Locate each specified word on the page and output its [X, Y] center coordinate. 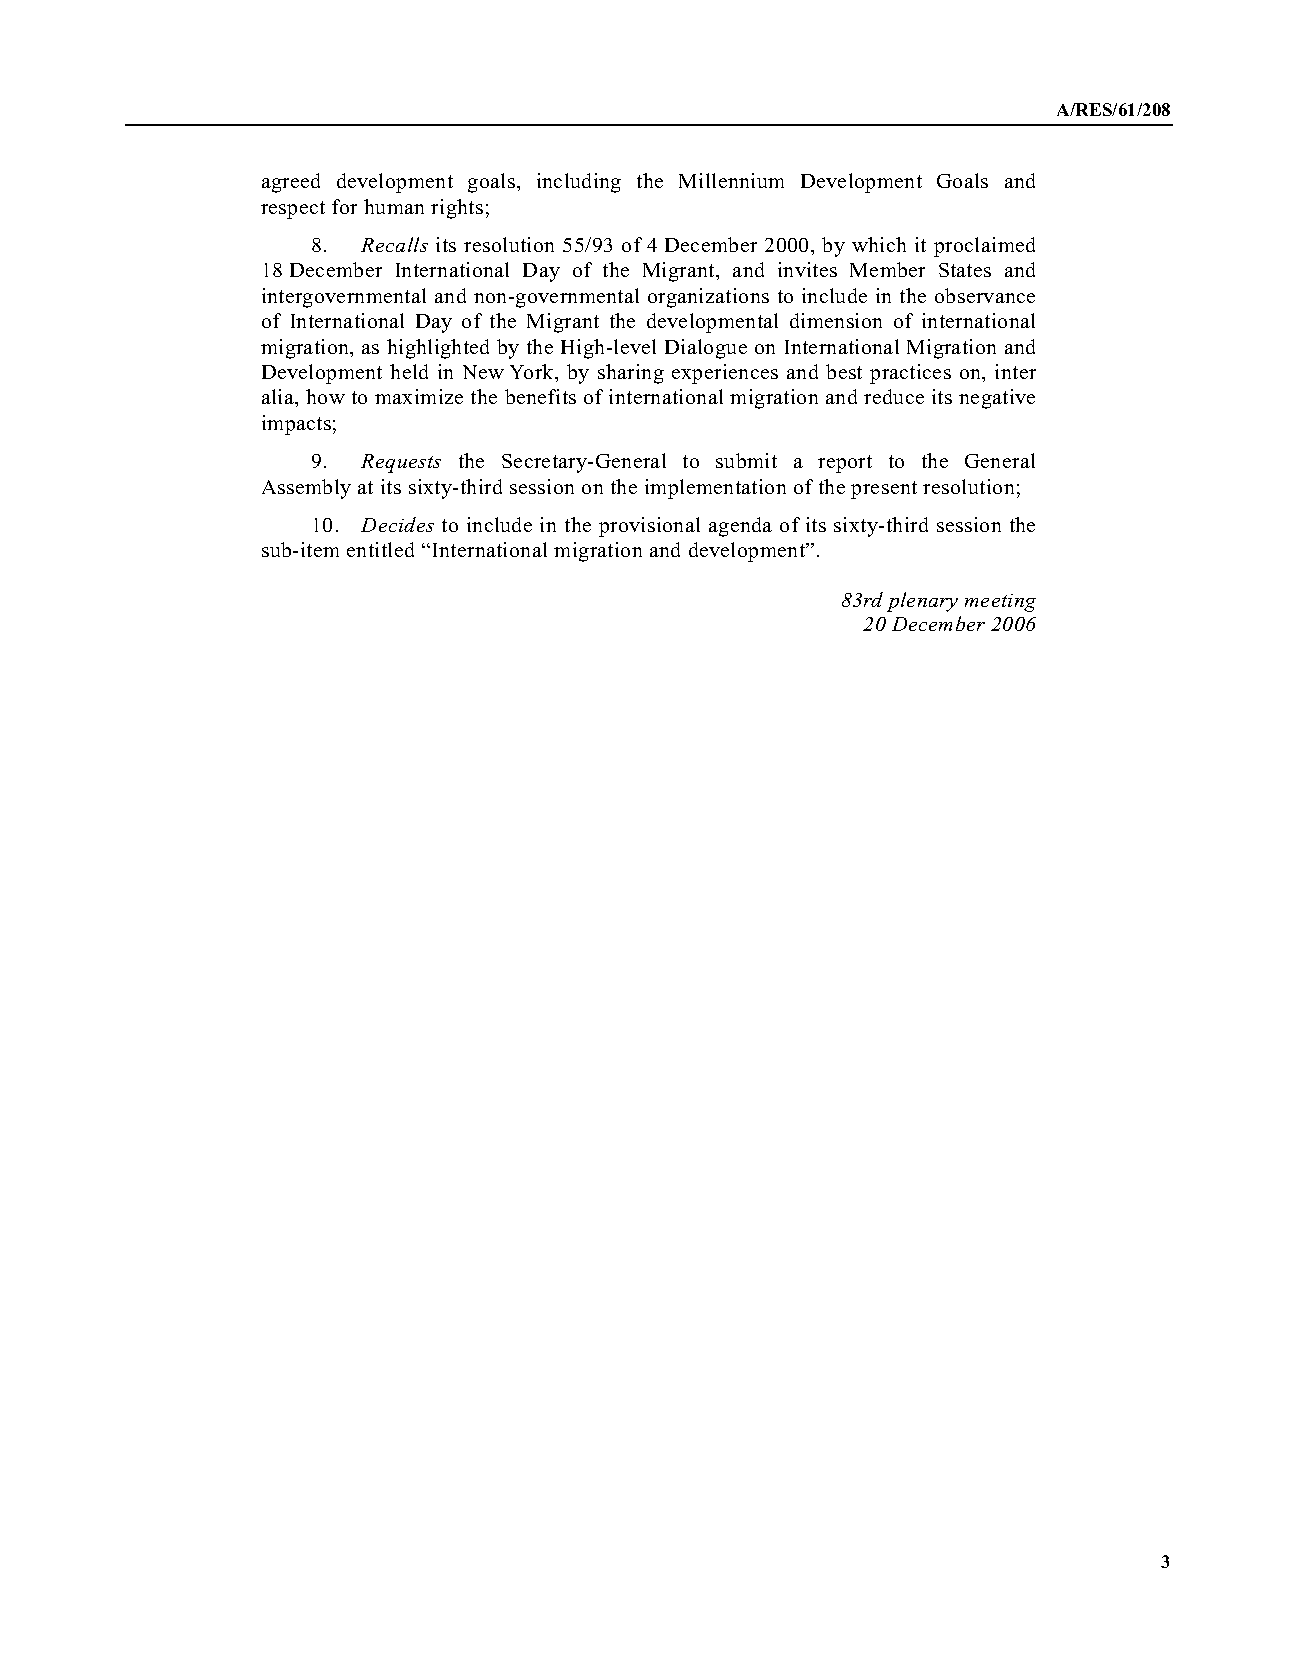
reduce [894, 396]
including [579, 183]
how [325, 396]
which [879, 244]
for [344, 206]
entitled [380, 549]
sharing [631, 374]
